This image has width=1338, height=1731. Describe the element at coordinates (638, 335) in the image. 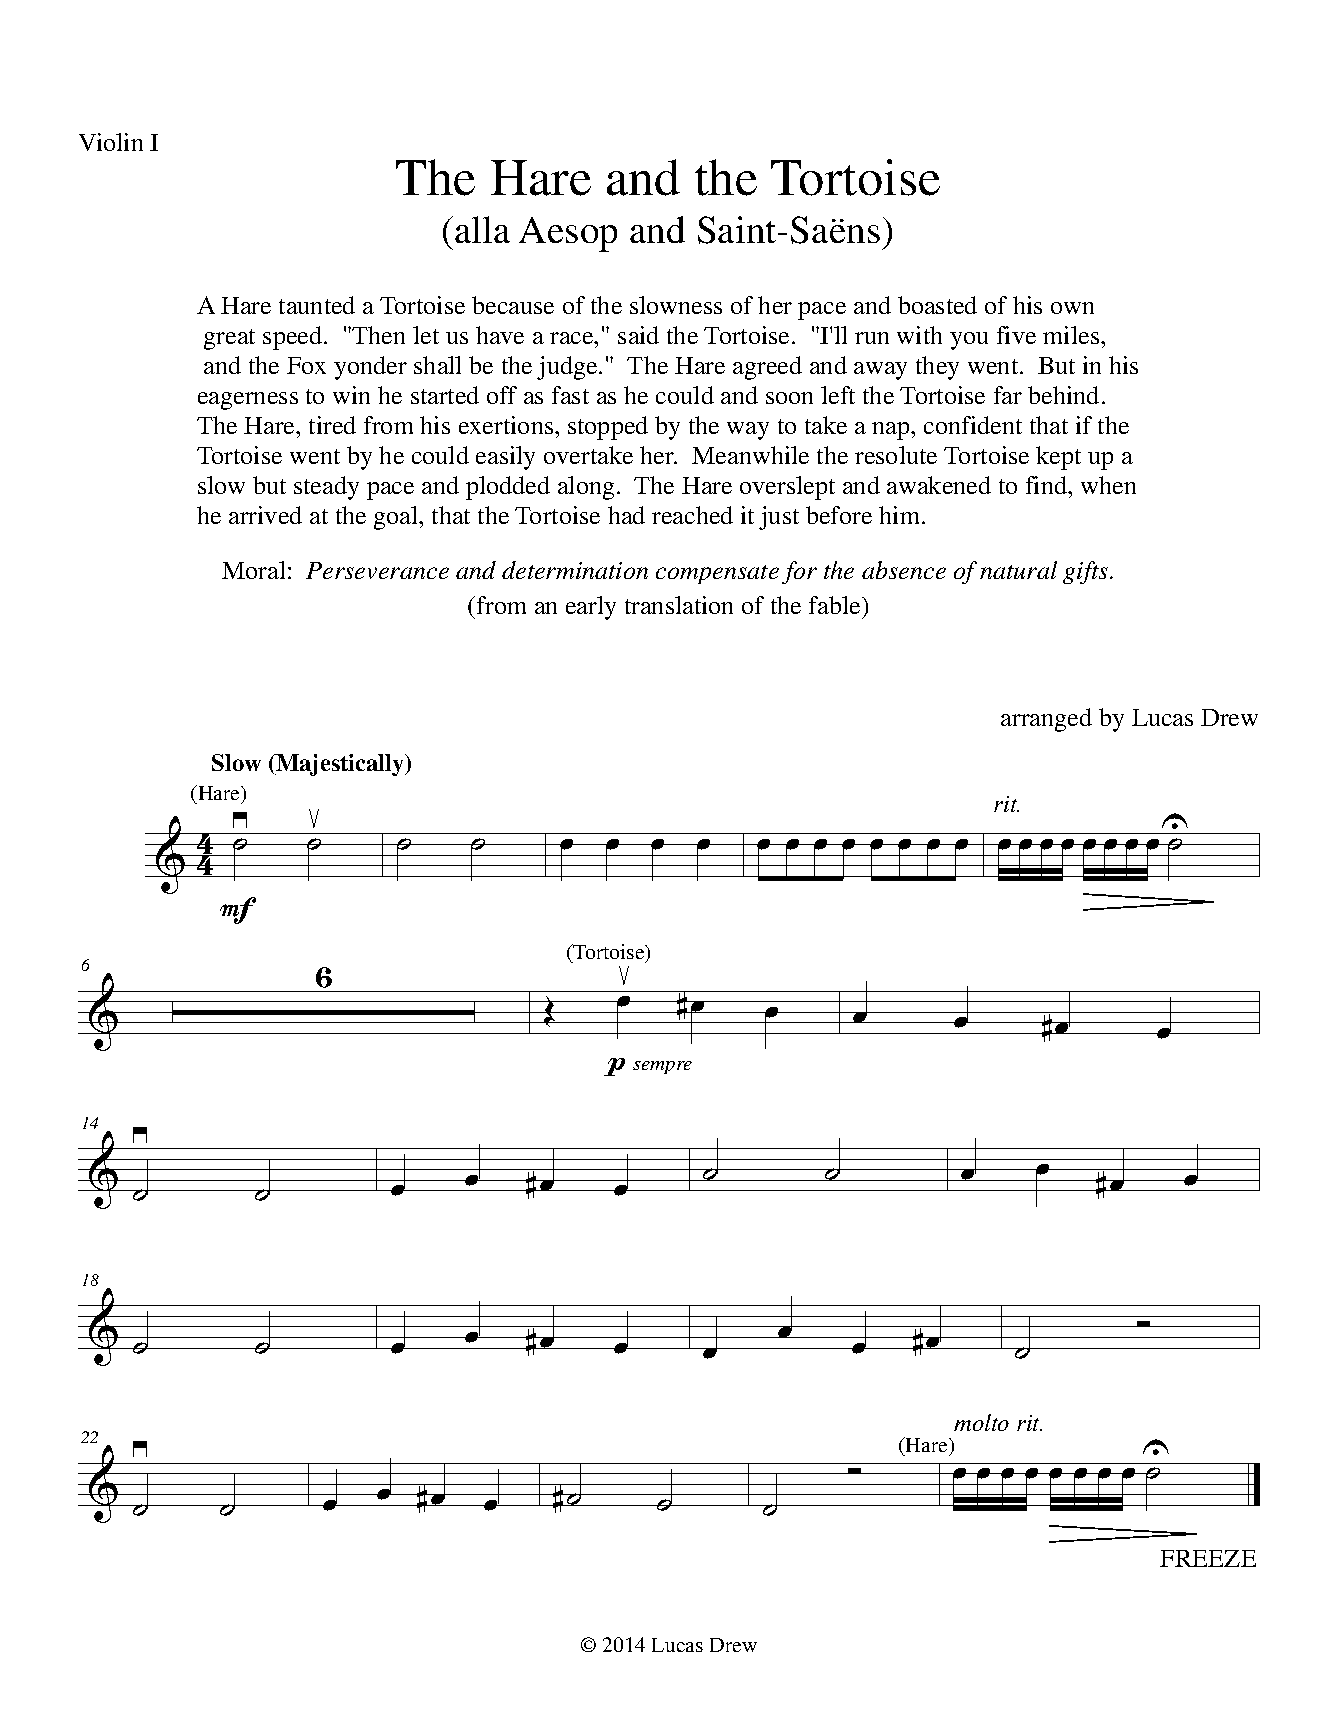

I see `said` at that location.
